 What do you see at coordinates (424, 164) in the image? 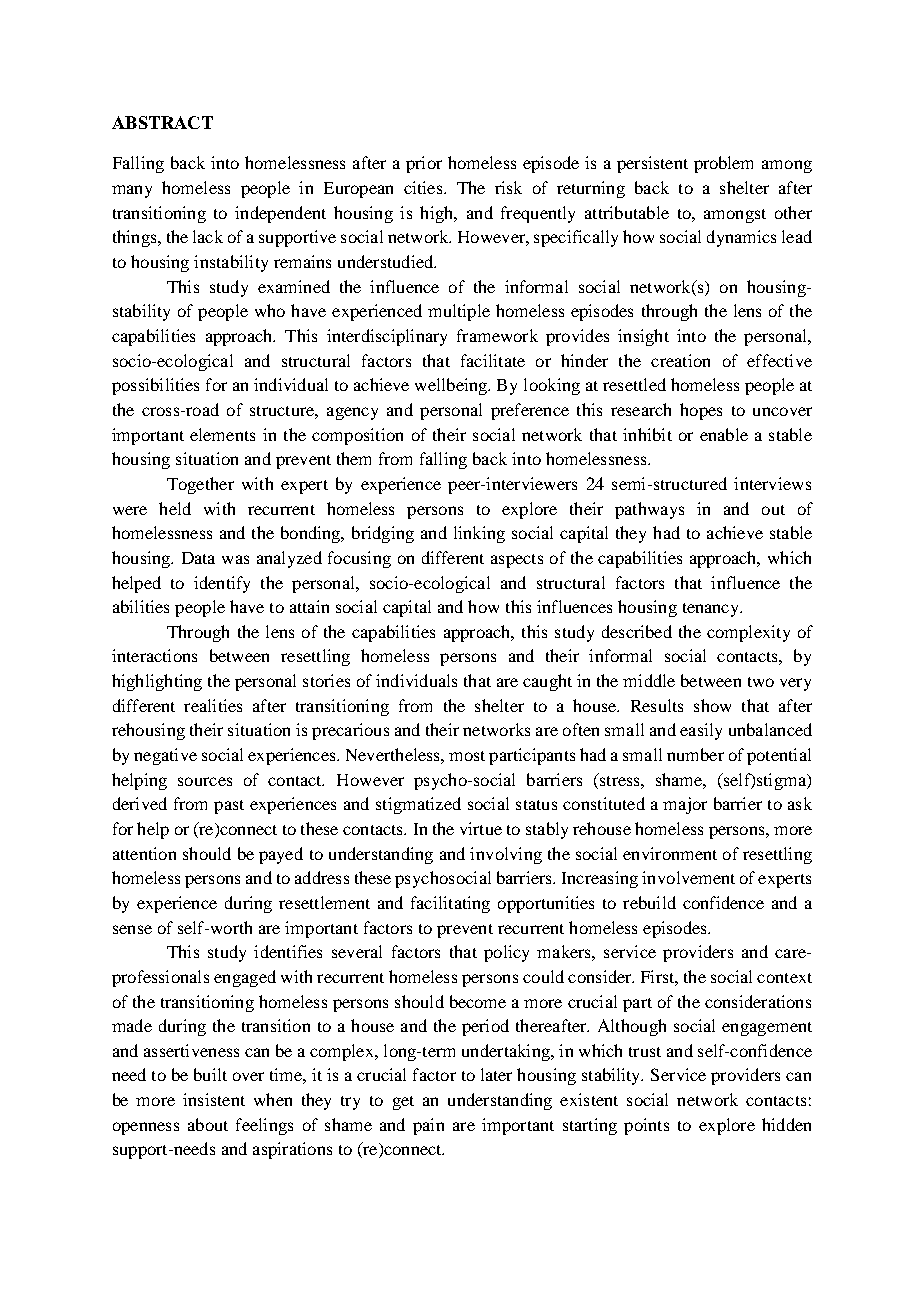
I see `prior` at bounding box center [424, 164].
